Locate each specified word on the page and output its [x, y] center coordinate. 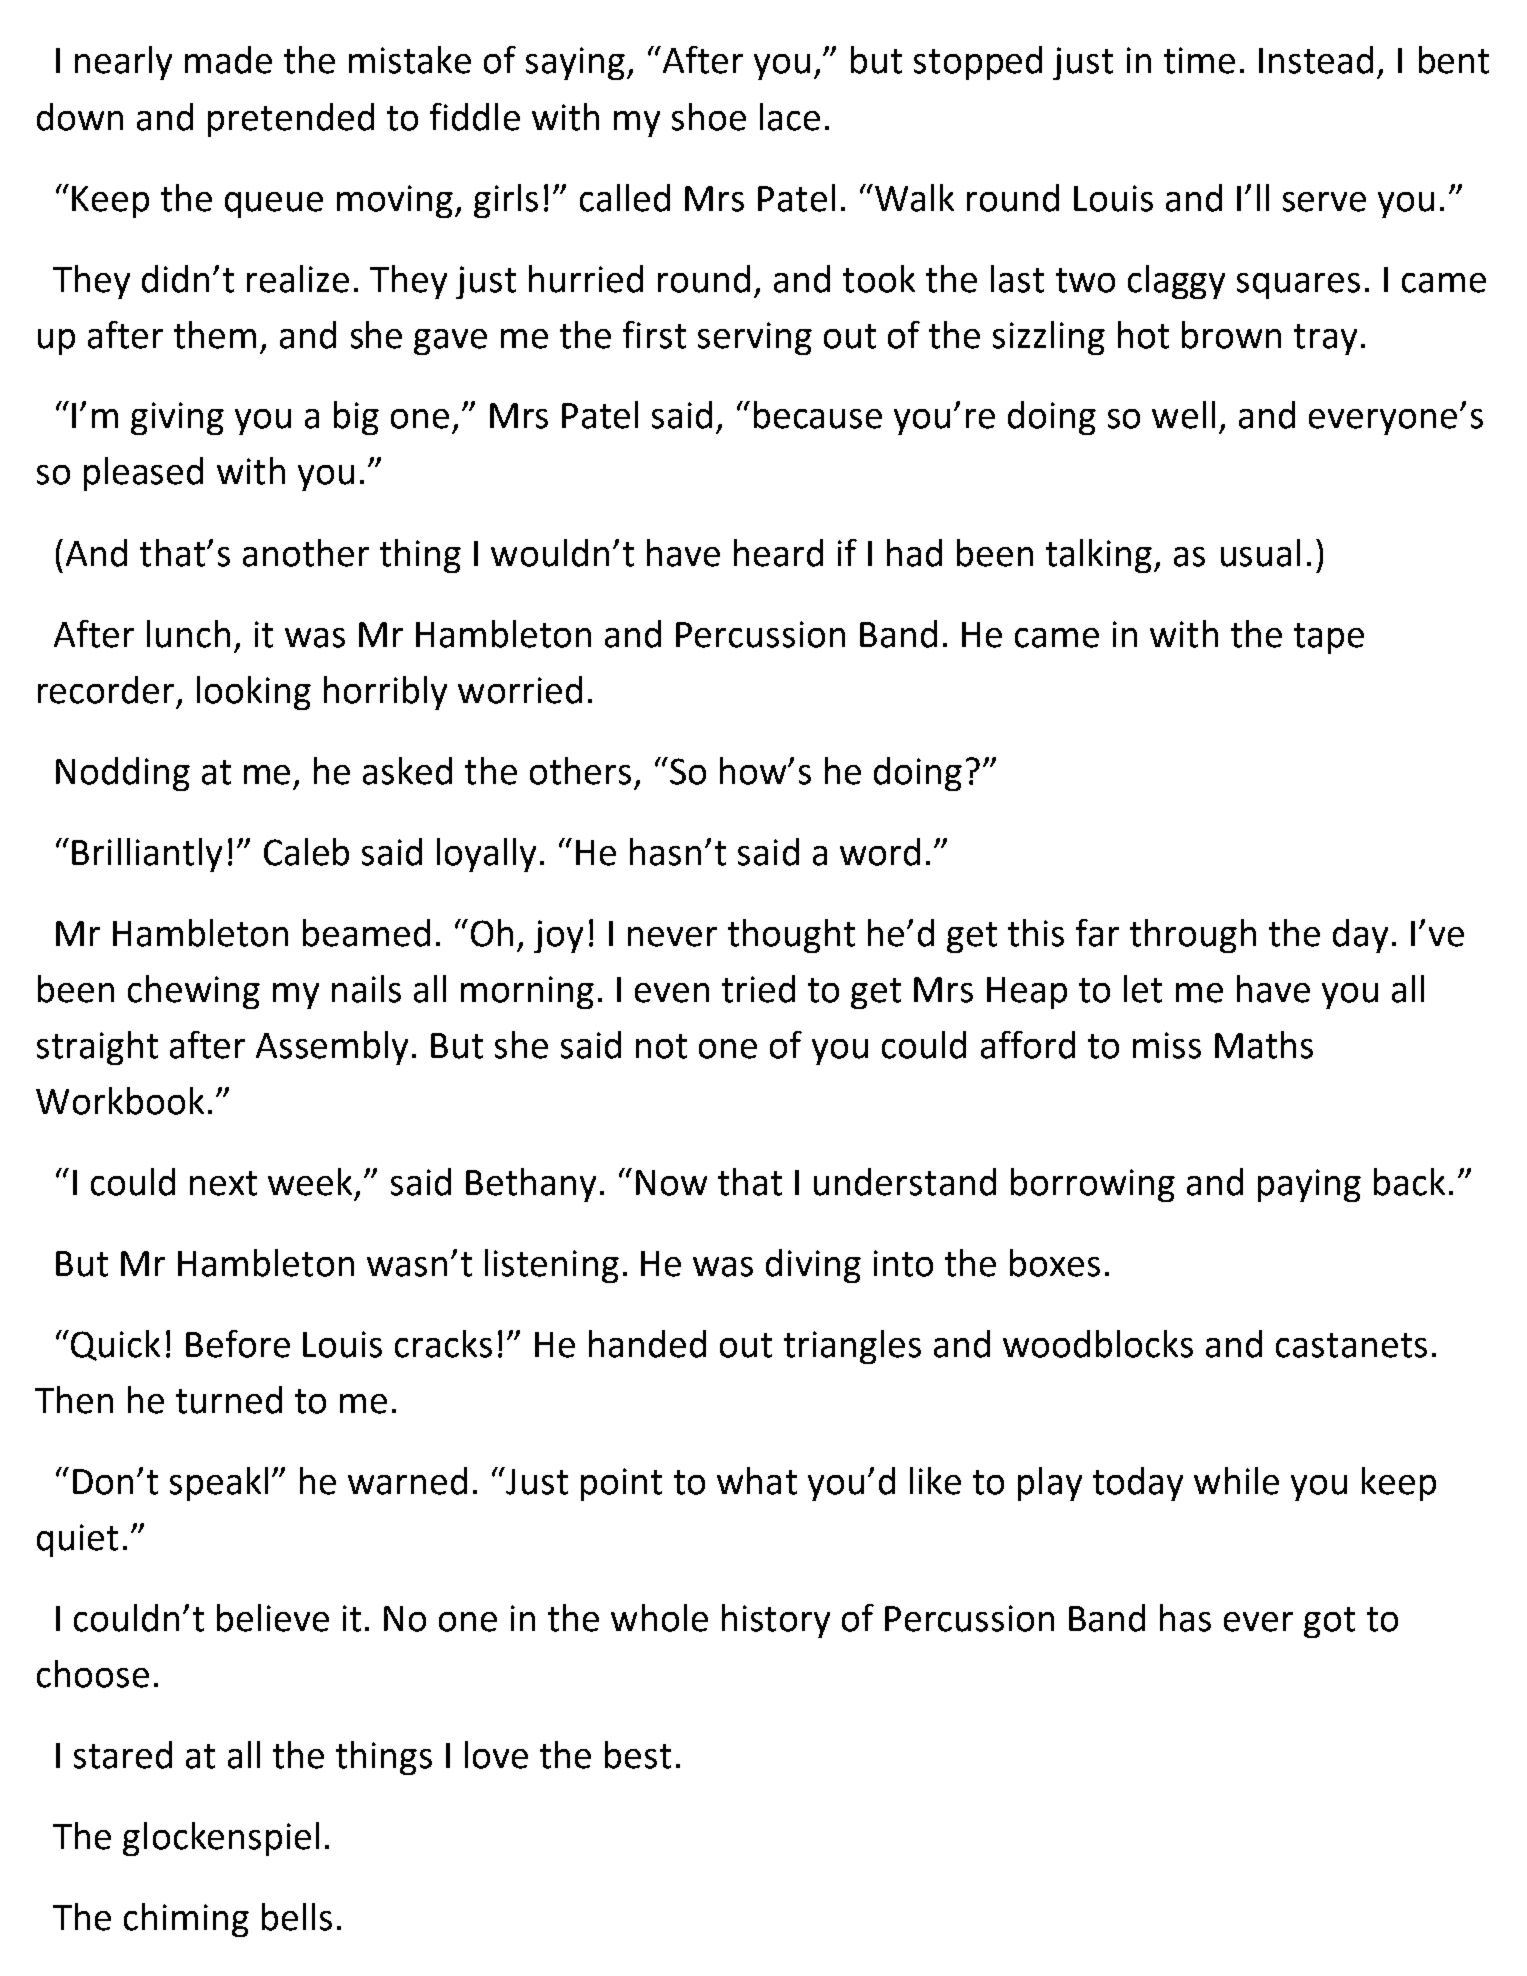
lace [790, 117]
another [306, 553]
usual [1260, 553]
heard [778, 553]
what [757, 1481]
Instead [1316, 60]
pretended [291, 120]
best [638, 1755]
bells [297, 1917]
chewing [194, 992]
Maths [1264, 1045]
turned [229, 1400]
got [1329, 1622]
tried [758, 989]
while [1236, 1481]
